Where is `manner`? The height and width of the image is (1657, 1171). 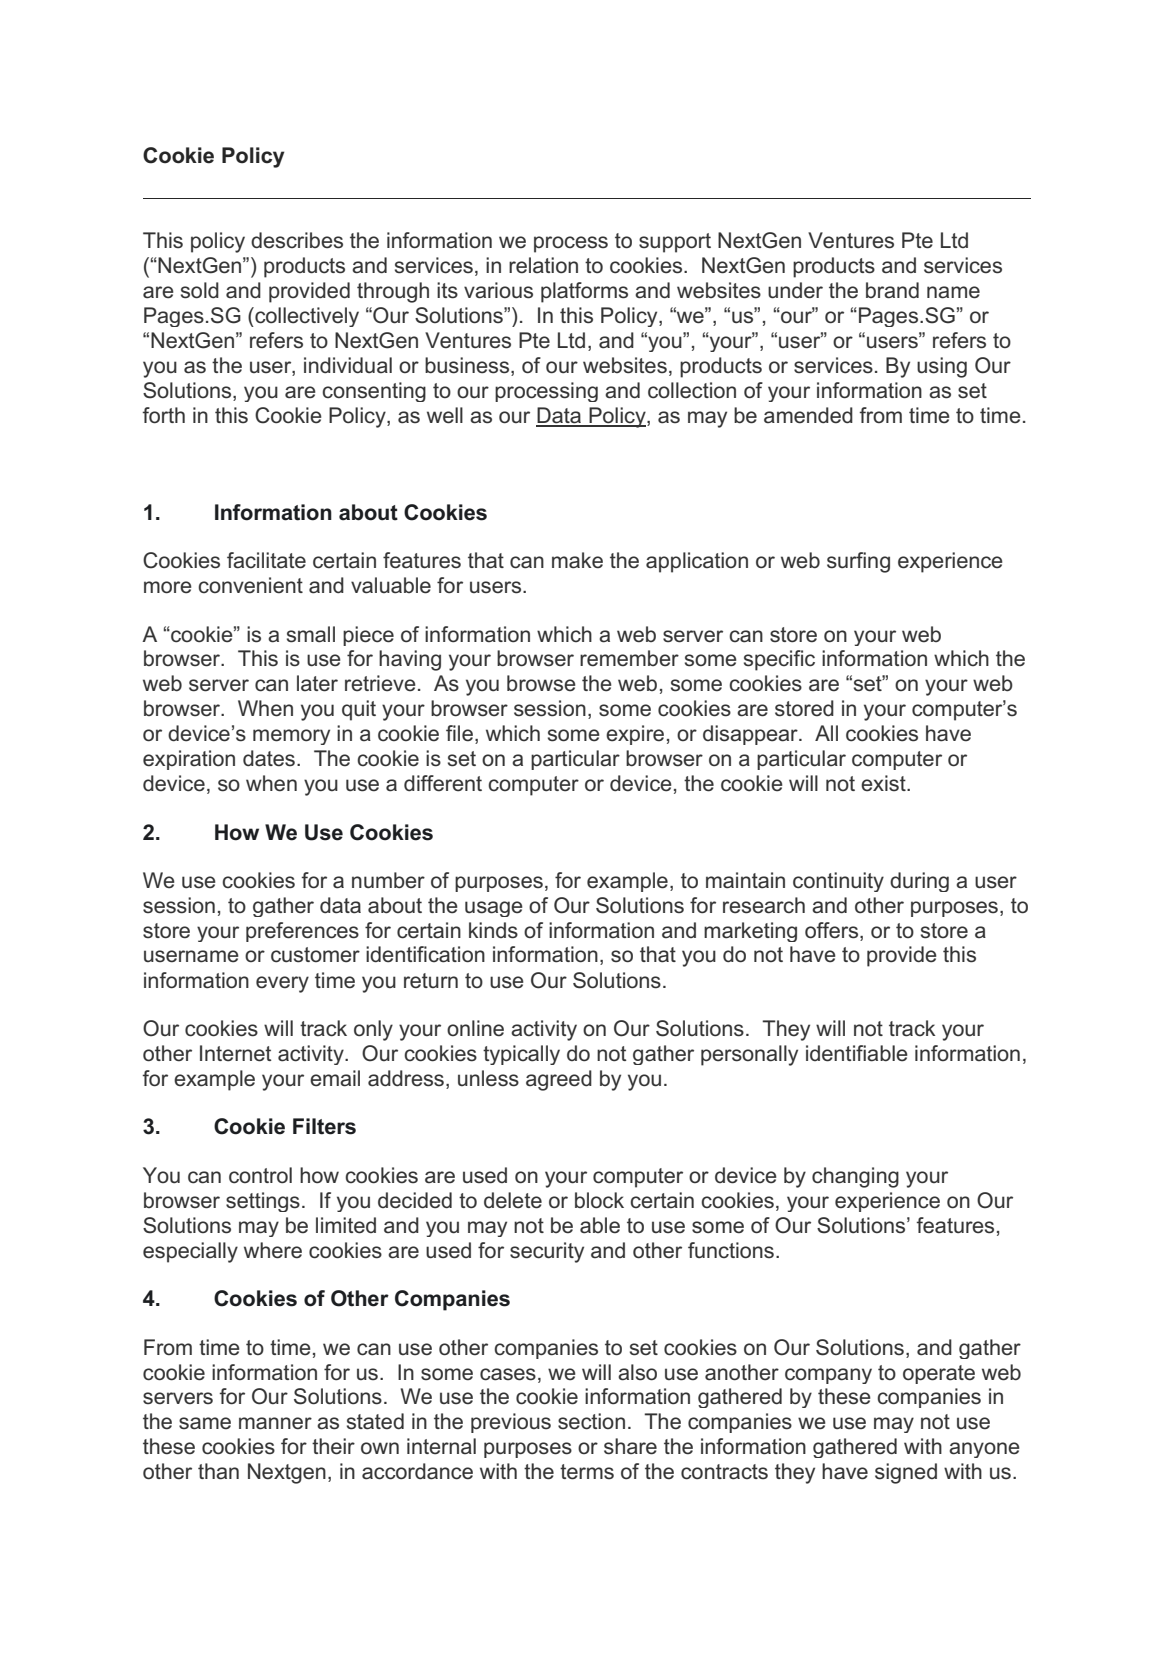 manner is located at coordinates (275, 1423).
